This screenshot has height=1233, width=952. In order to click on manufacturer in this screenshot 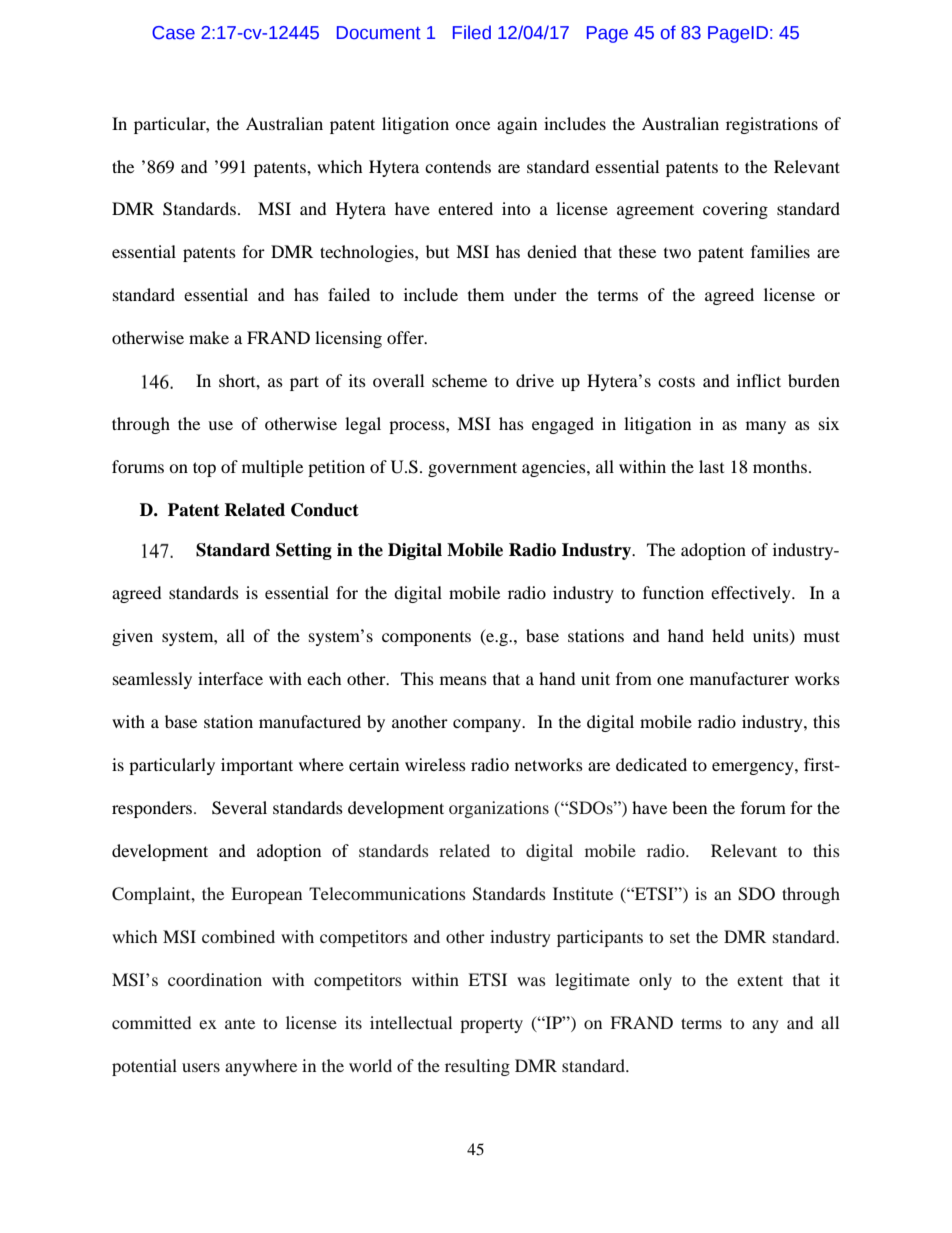, I will do `click(739, 678)`.
